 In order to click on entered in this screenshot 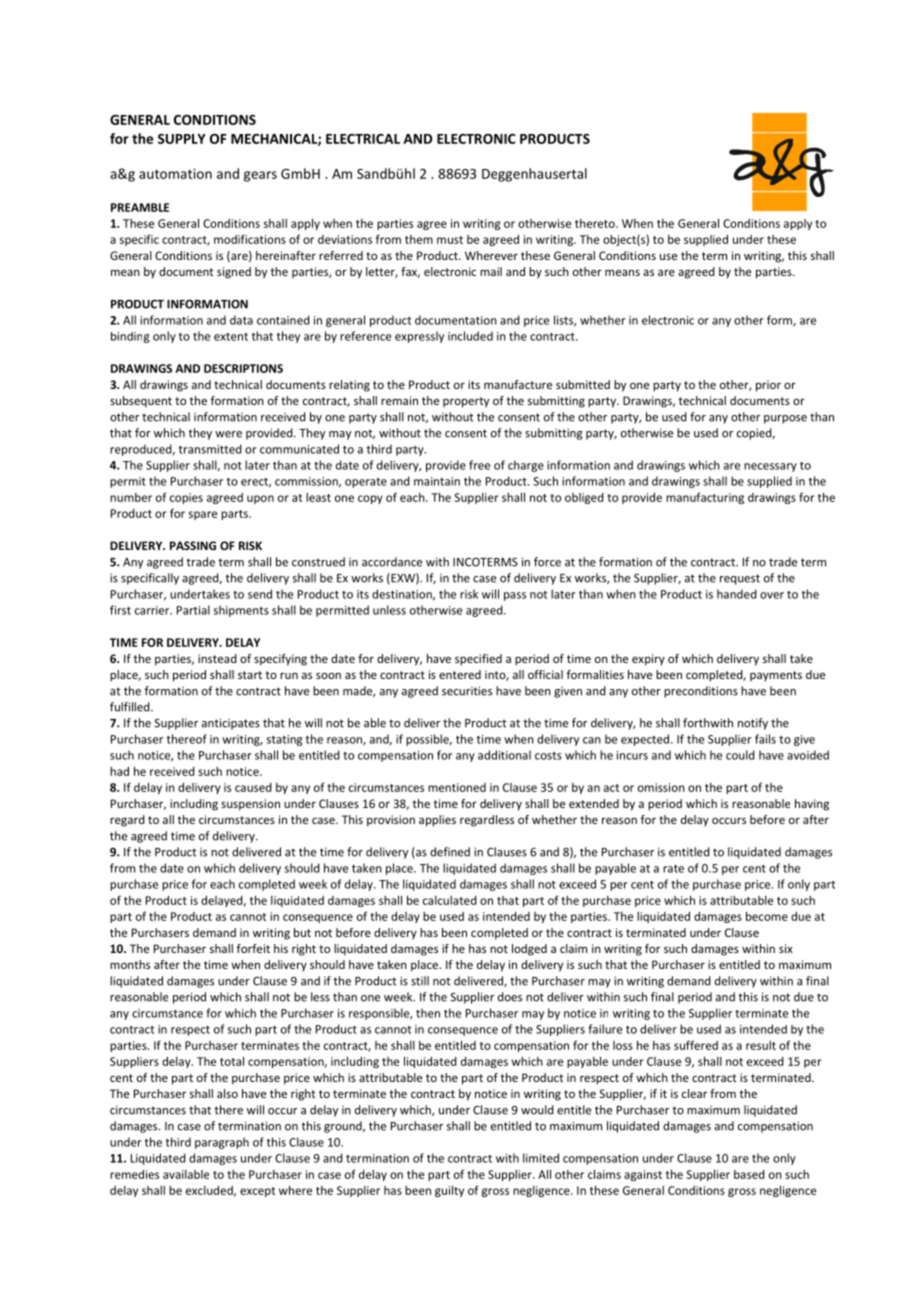, I will do `click(460, 674)`.
